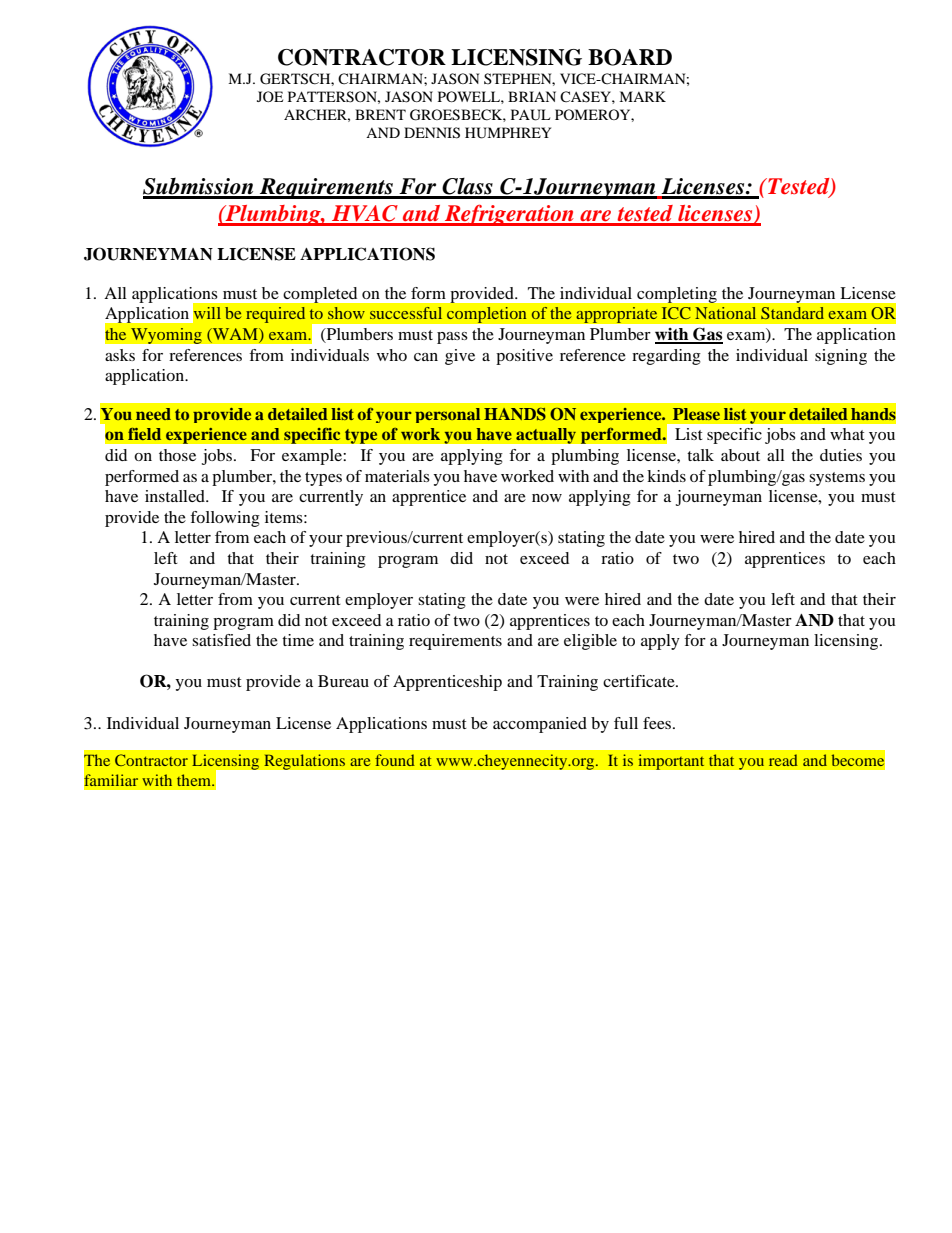  I want to click on required, so click(275, 315).
